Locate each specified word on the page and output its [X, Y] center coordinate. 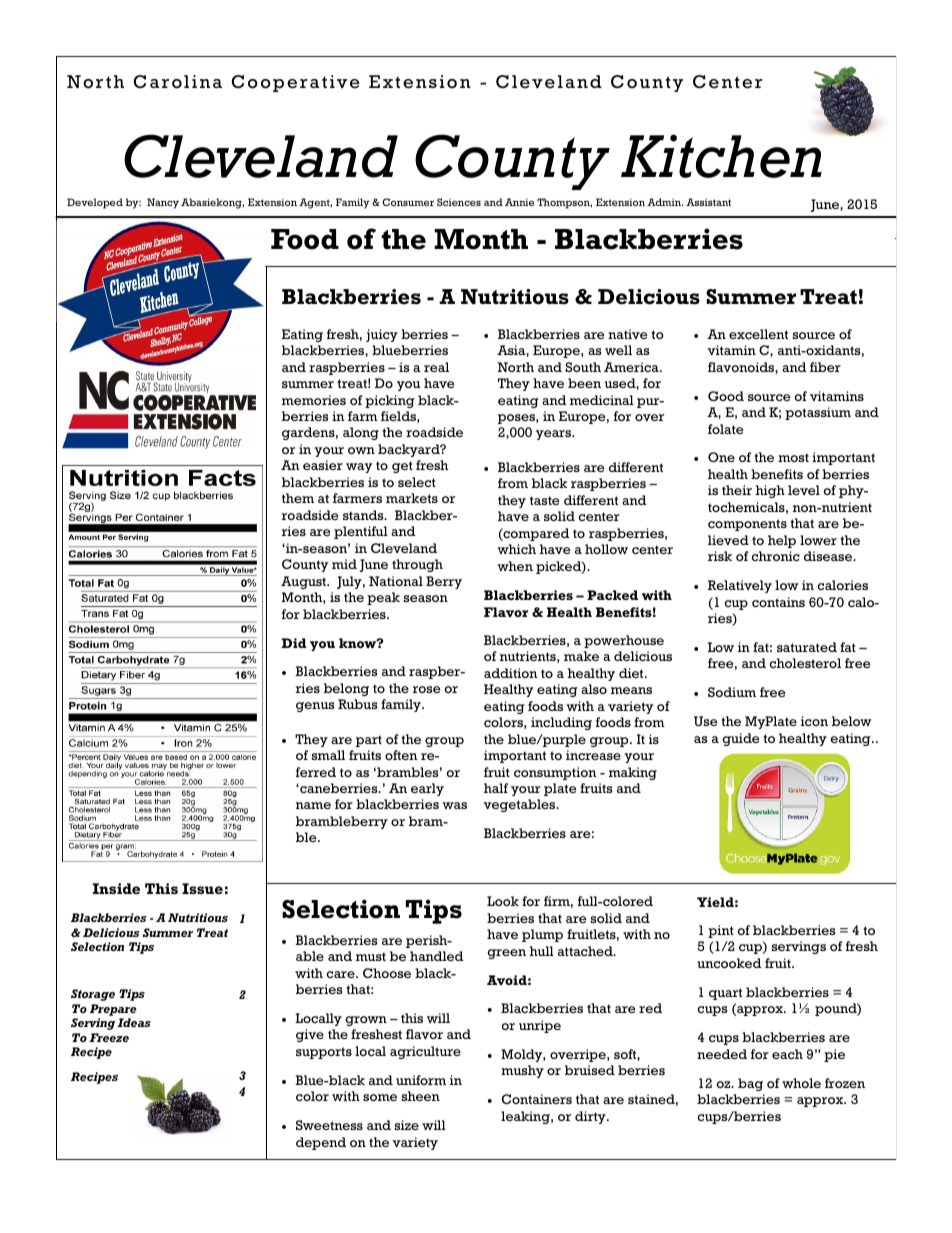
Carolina [178, 82]
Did [294, 643]
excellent [758, 334]
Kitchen [721, 156]
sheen [421, 1096]
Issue [202, 888]
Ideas [134, 1022]
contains [778, 602]
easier [323, 465]
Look [503, 901]
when [515, 566]
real [436, 367]
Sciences [459, 202]
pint [721, 931]
